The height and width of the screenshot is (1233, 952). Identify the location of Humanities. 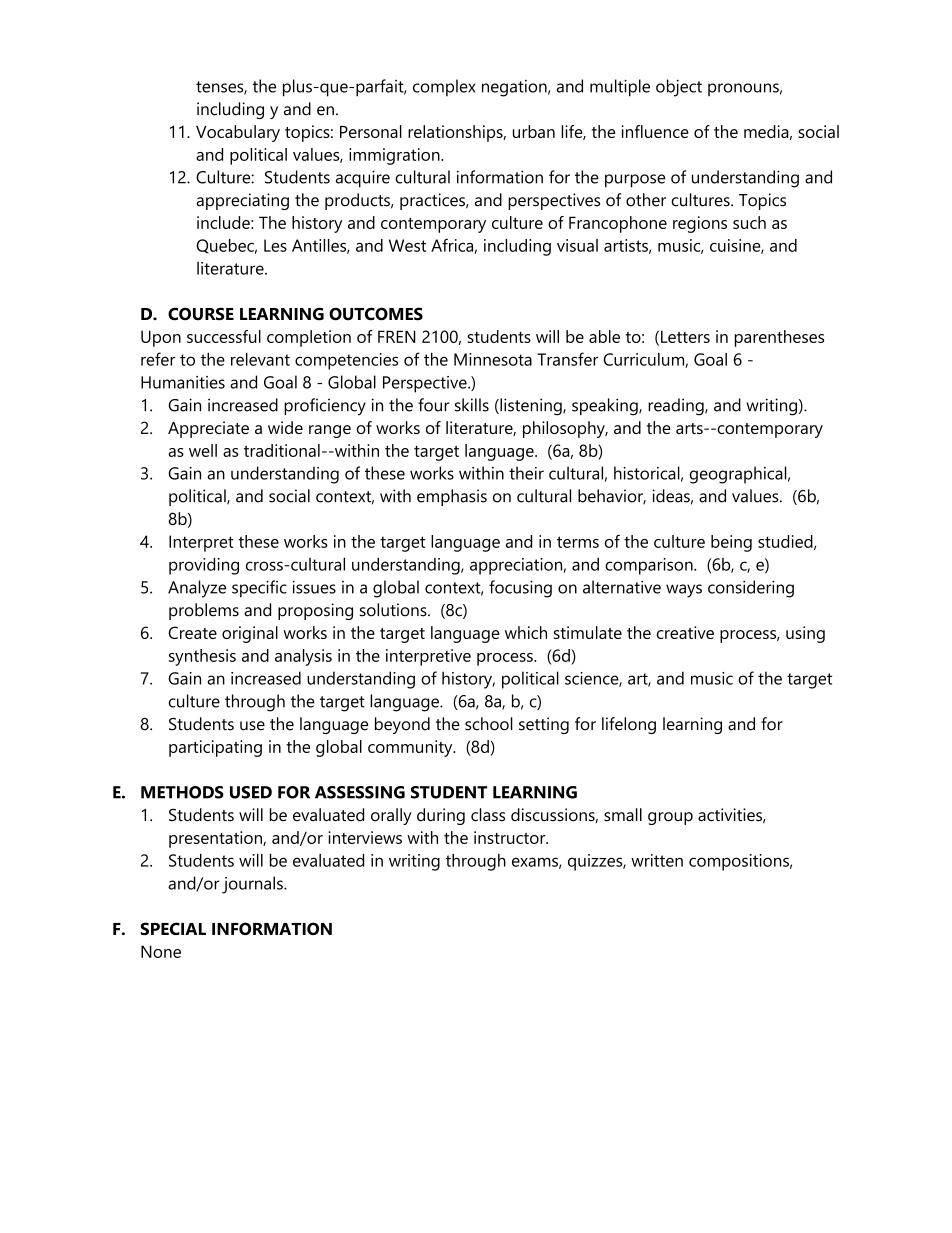
(183, 382).
